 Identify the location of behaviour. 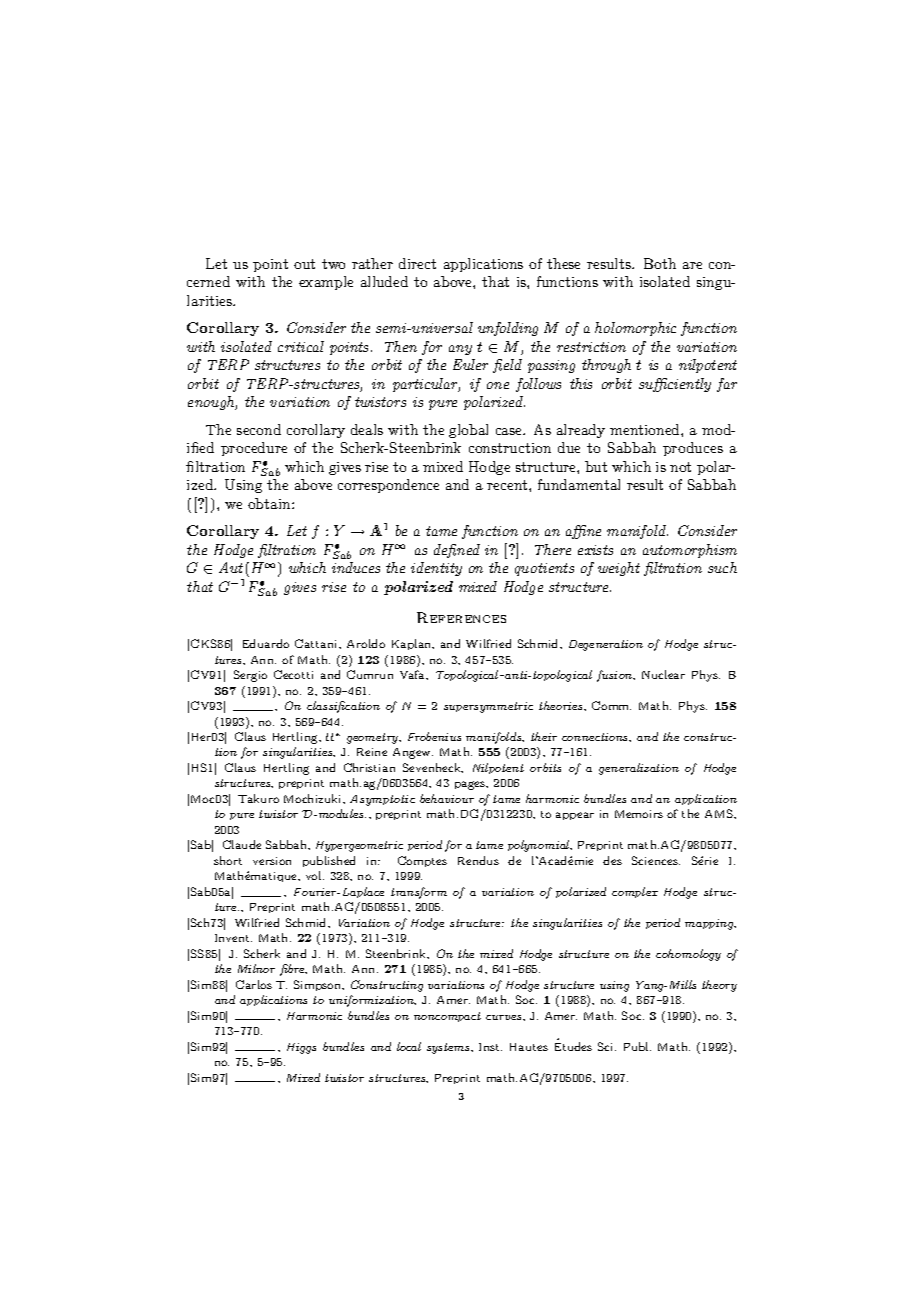
(447, 798).
